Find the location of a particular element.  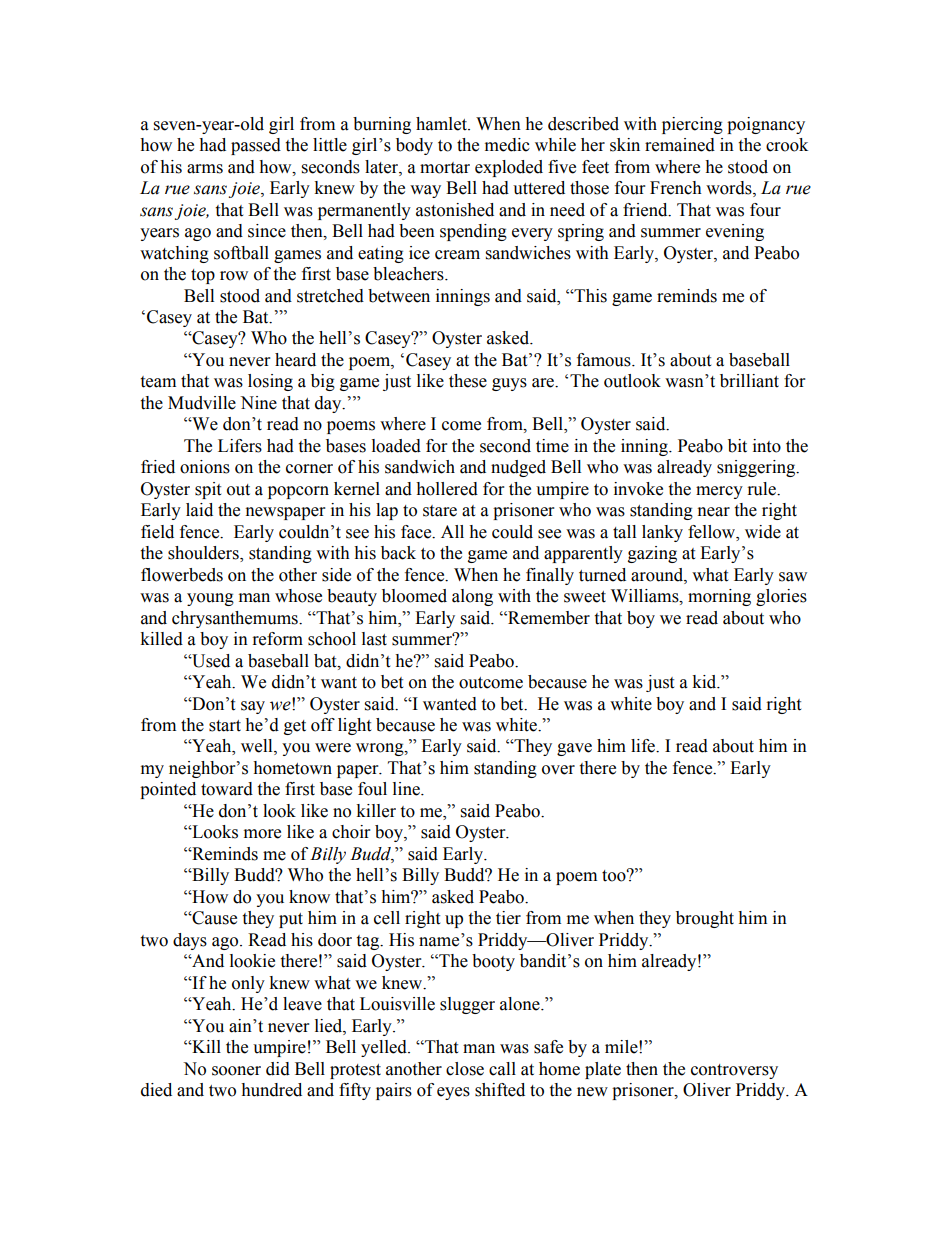

bit is located at coordinates (737, 446).
